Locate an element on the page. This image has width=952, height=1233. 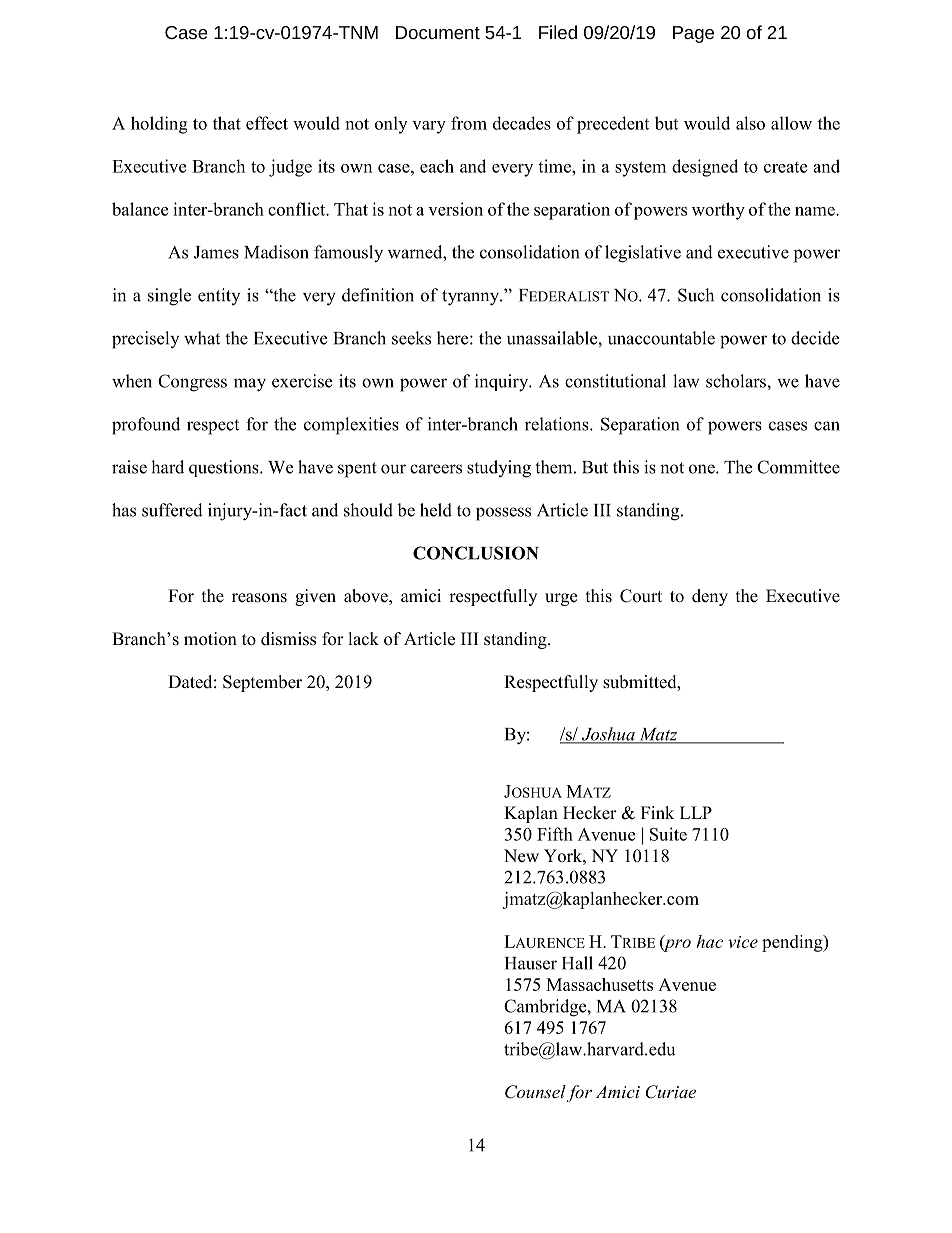
Page is located at coordinates (693, 34).
